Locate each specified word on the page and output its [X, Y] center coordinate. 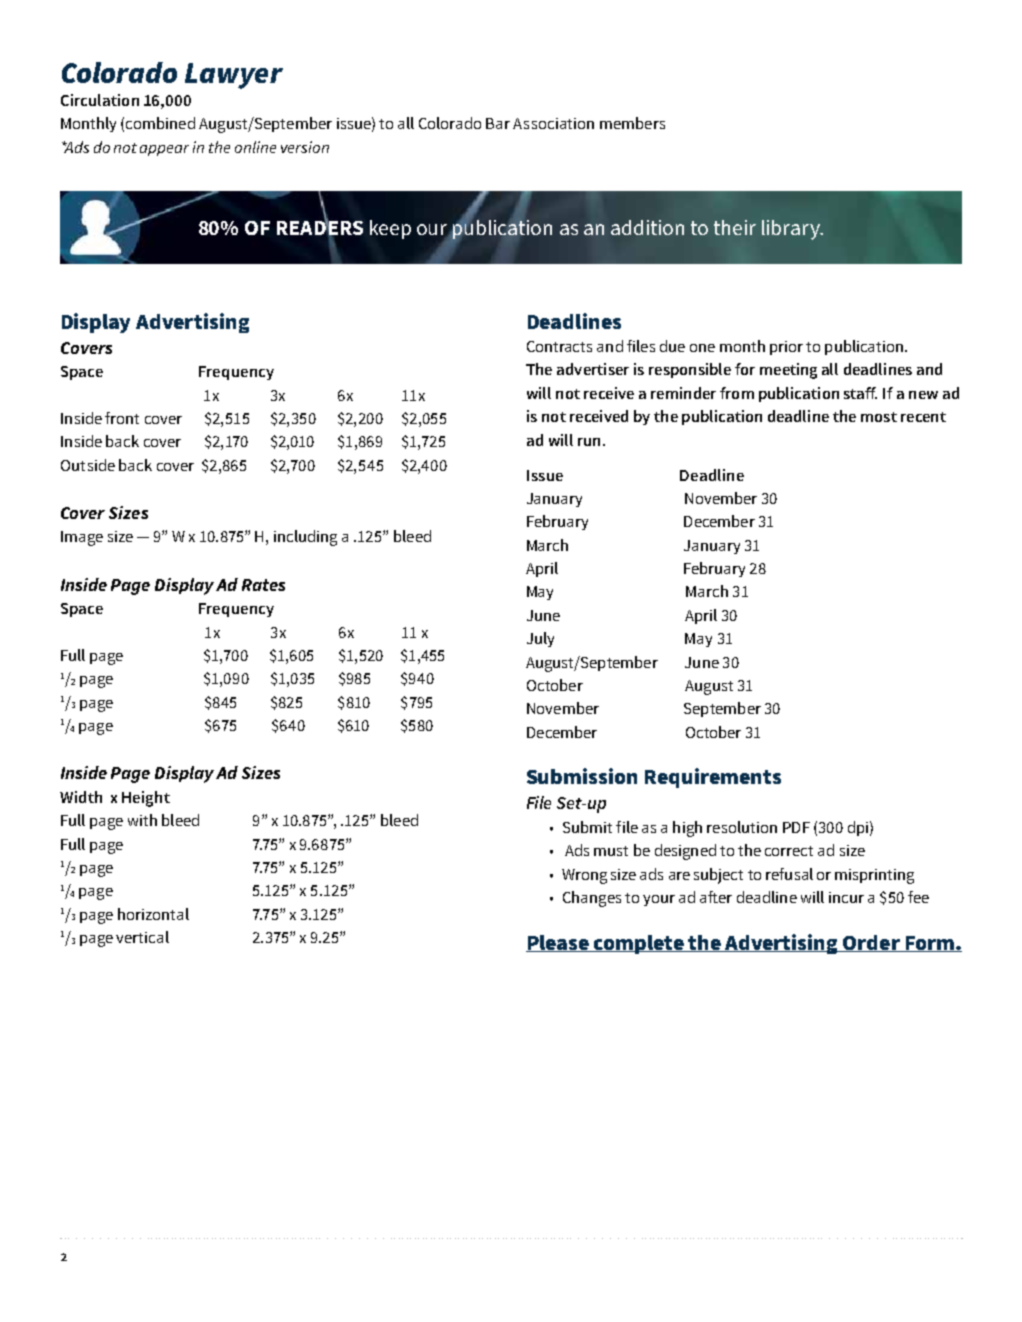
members [632, 123]
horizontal [153, 914]
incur [846, 897]
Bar [498, 123]
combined [160, 123]
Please [558, 943]
